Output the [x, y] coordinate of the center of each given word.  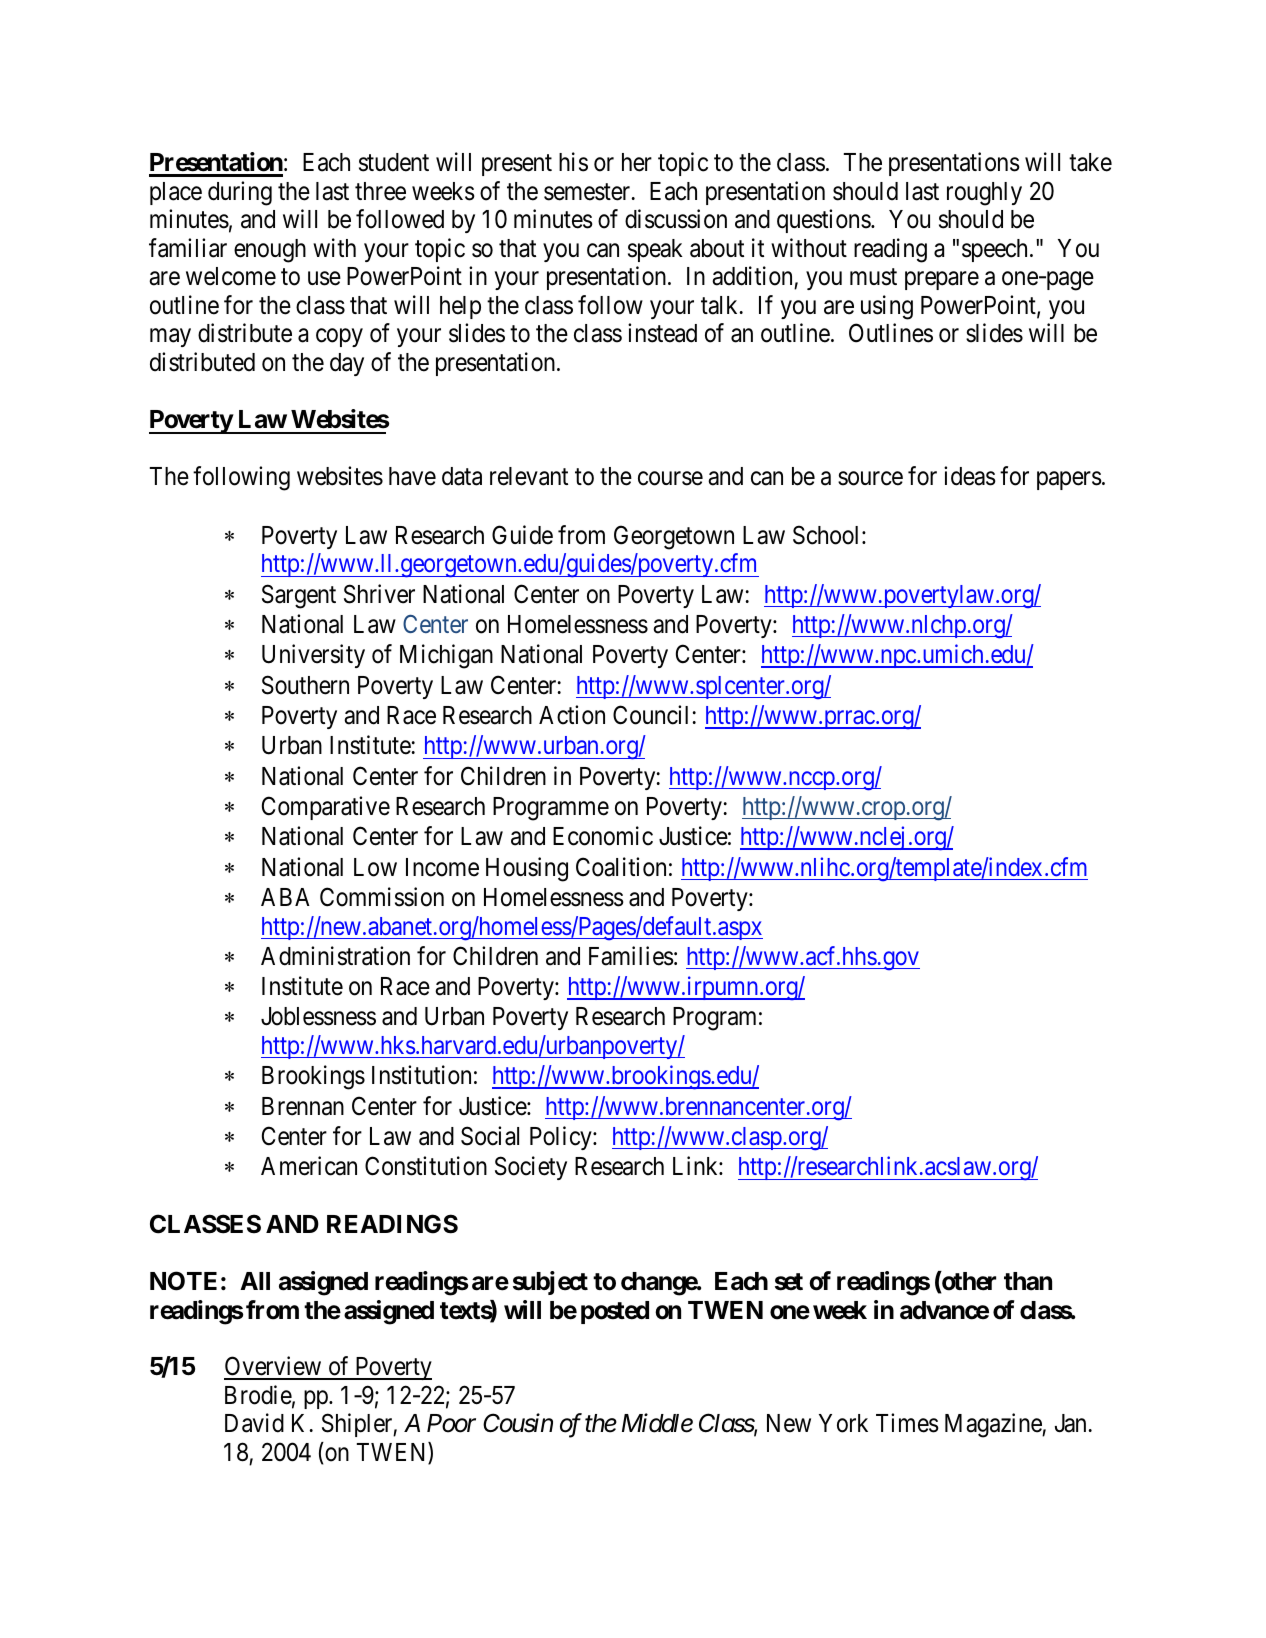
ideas [970, 476]
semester [588, 192]
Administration [335, 956]
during [240, 193]
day [347, 364]
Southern [305, 685]
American [309, 1166]
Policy [562, 1138]
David [254, 1423]
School [828, 535]
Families [631, 956]
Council [650, 715]
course [670, 479]
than [1028, 1281]
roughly [984, 194]
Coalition [621, 867]
